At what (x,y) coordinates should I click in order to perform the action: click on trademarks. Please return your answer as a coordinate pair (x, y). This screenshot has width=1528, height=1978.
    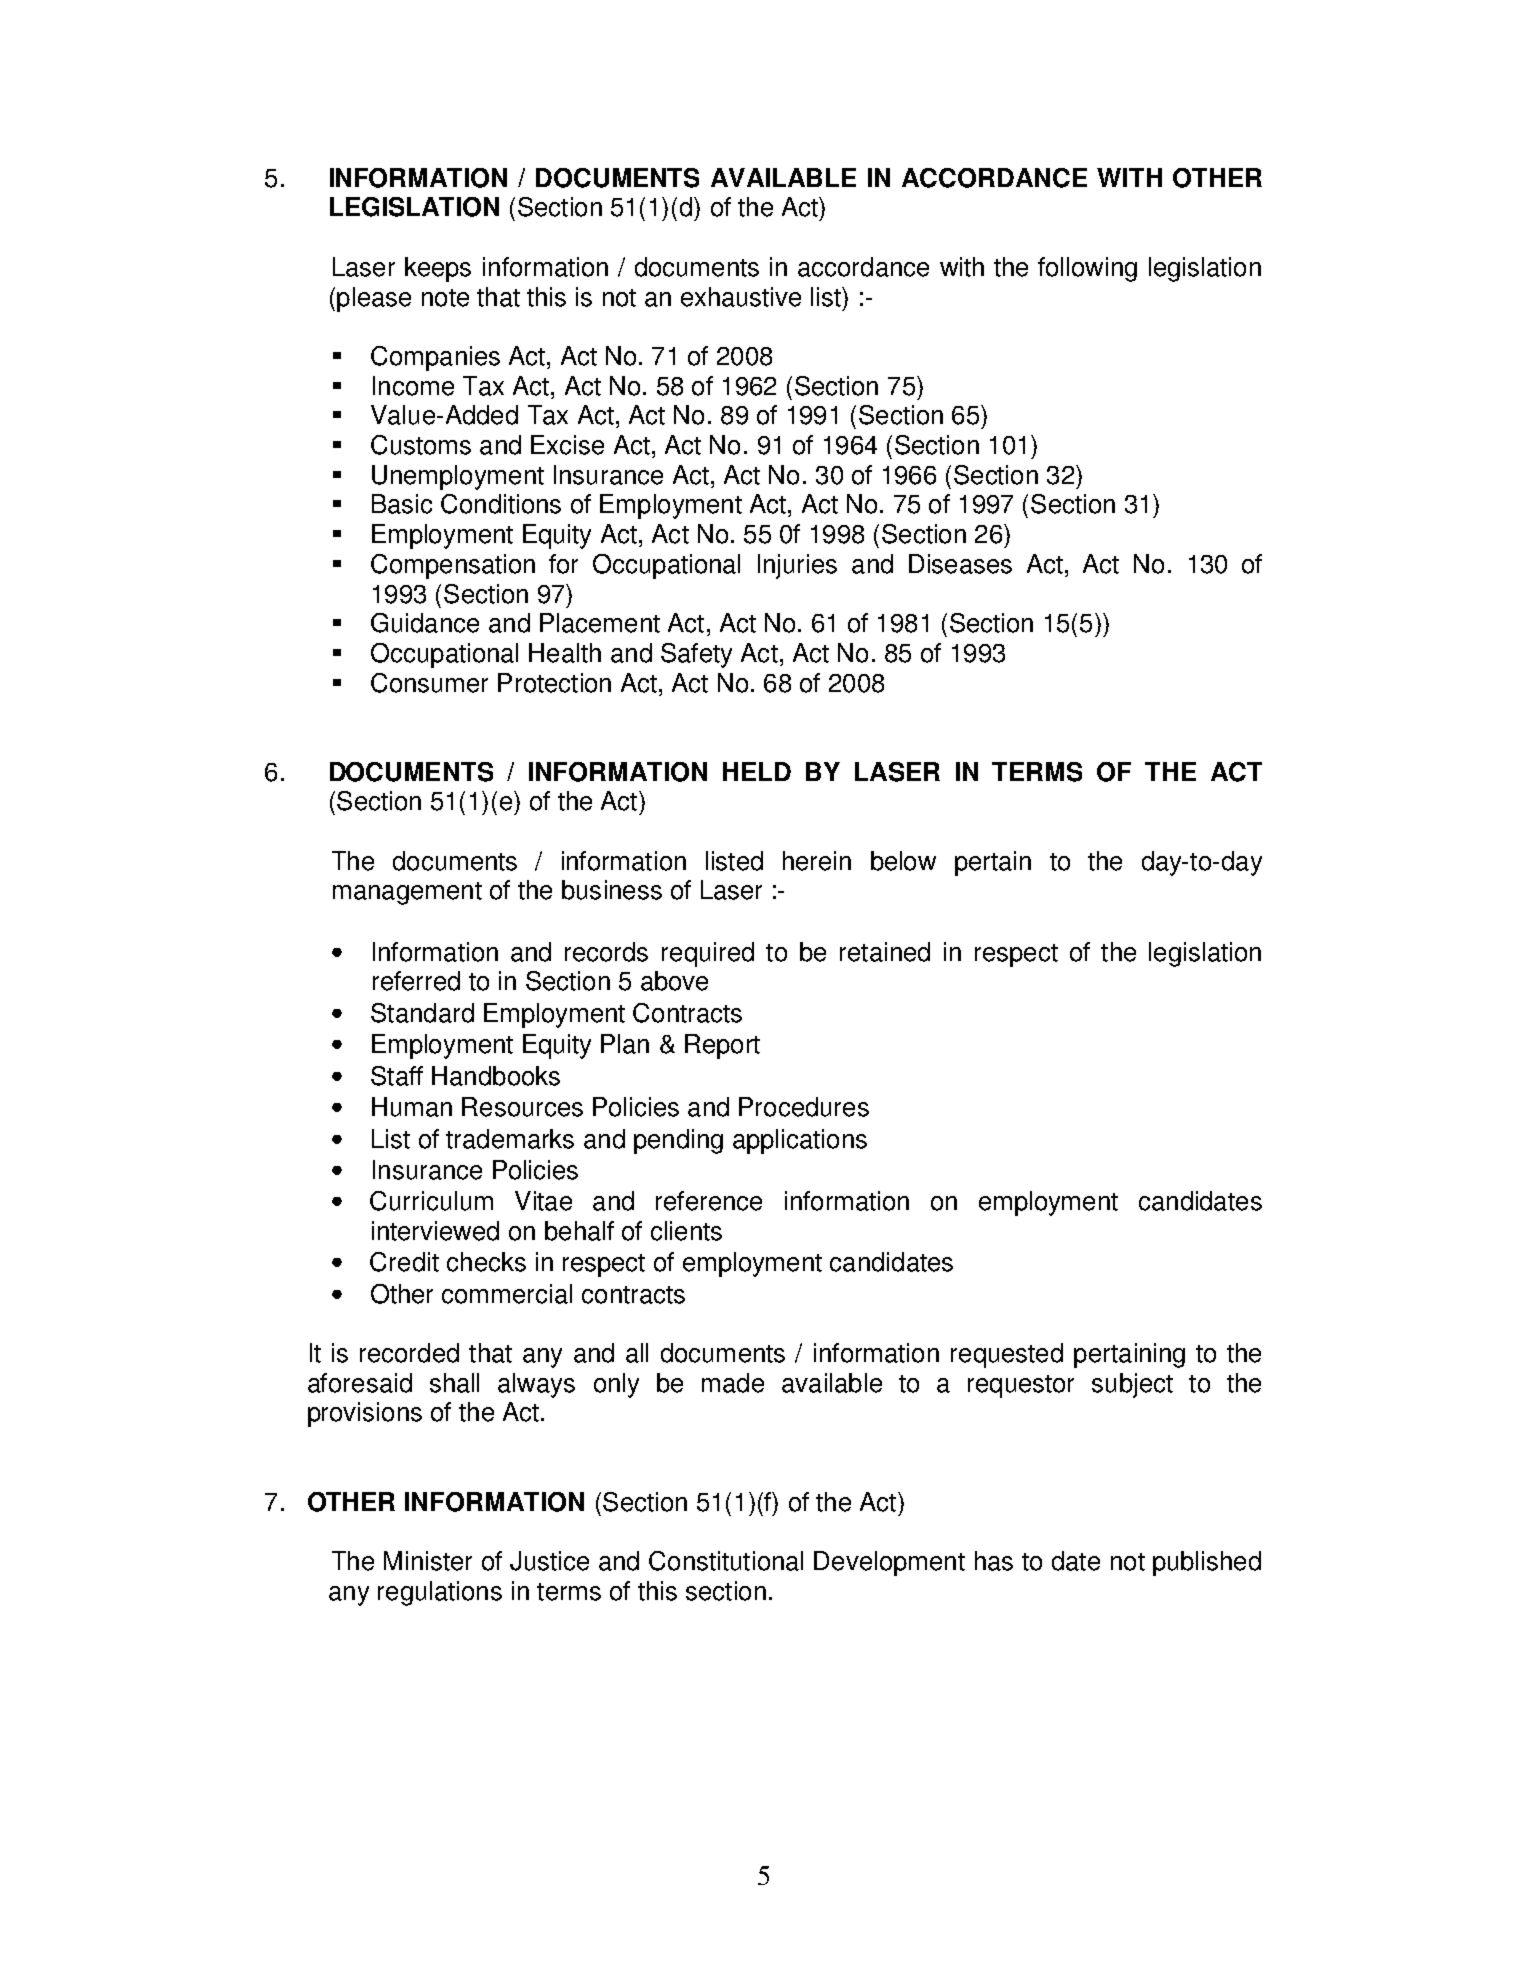
    Looking at the image, I should click on (510, 1139).
